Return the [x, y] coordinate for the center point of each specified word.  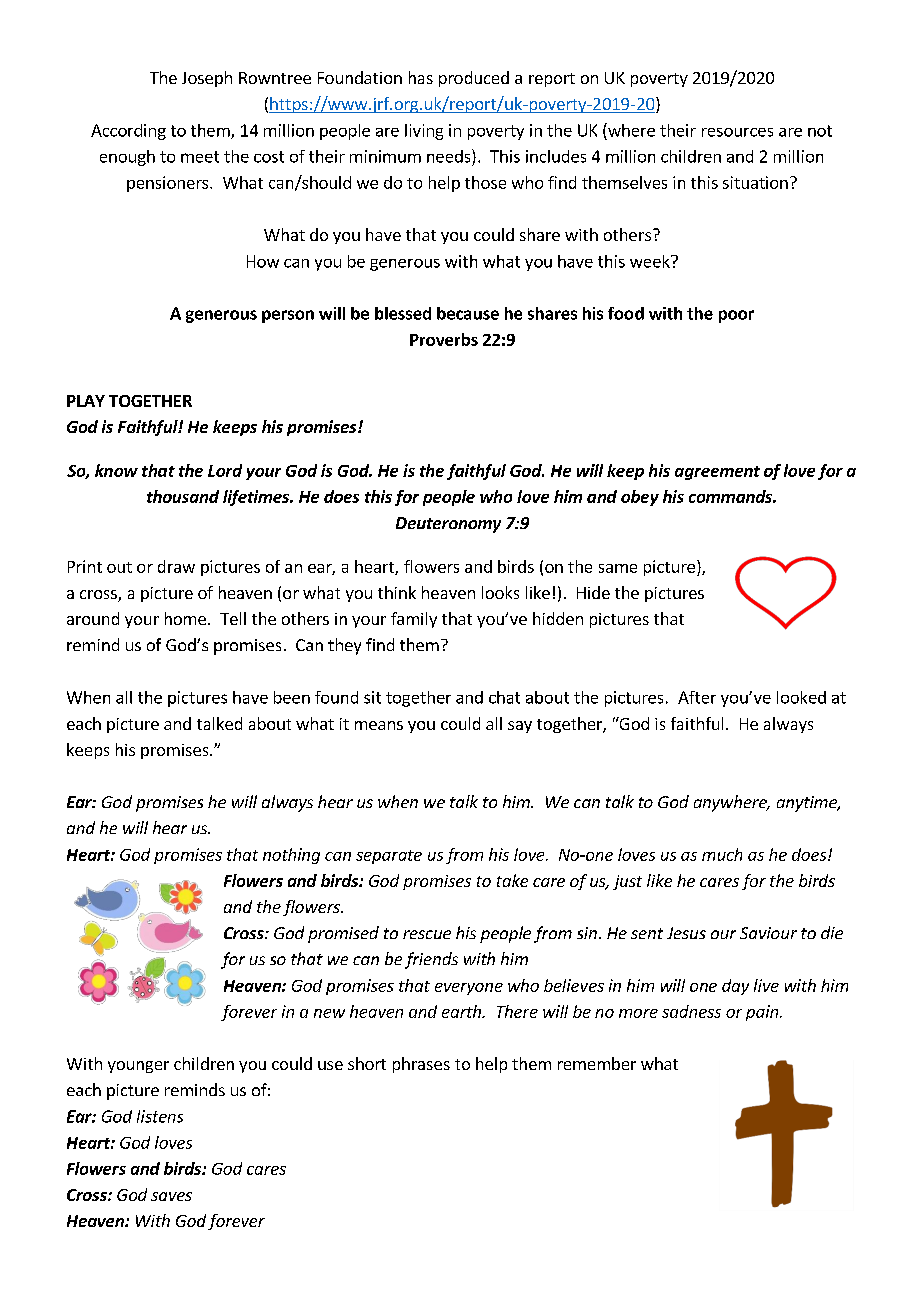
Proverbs [444, 339]
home [185, 618]
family [414, 620]
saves [171, 1196]
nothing [291, 856]
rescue [427, 934]
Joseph [207, 79]
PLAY [86, 401]
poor [736, 316]
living [424, 132]
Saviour [768, 933]
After [697, 697]
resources [737, 132]
